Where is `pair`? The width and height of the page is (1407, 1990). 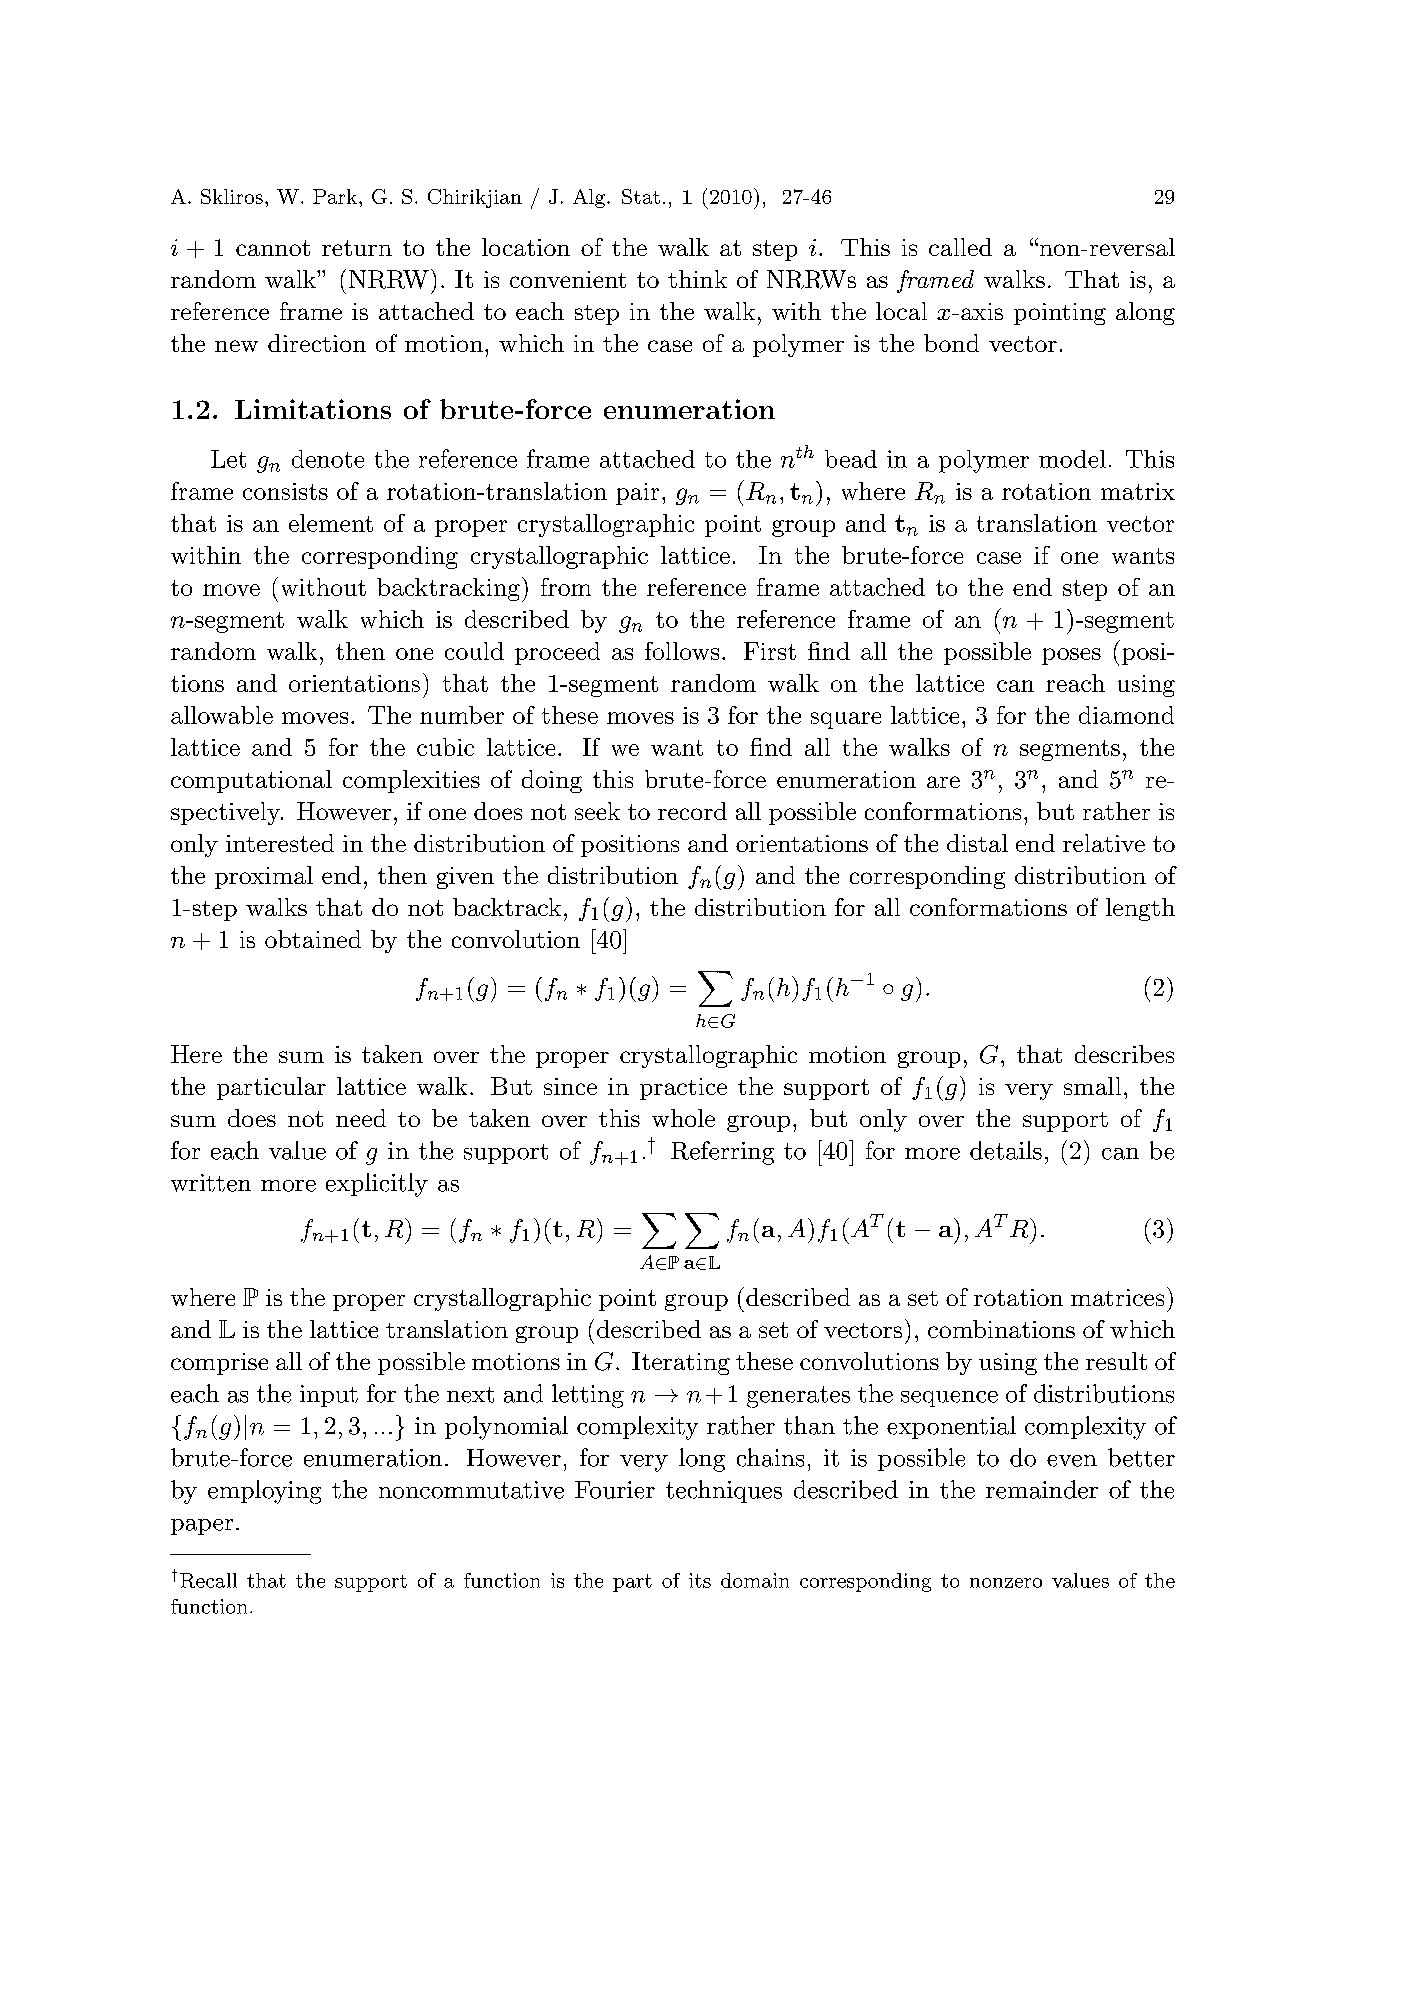 pair is located at coordinates (637, 494).
